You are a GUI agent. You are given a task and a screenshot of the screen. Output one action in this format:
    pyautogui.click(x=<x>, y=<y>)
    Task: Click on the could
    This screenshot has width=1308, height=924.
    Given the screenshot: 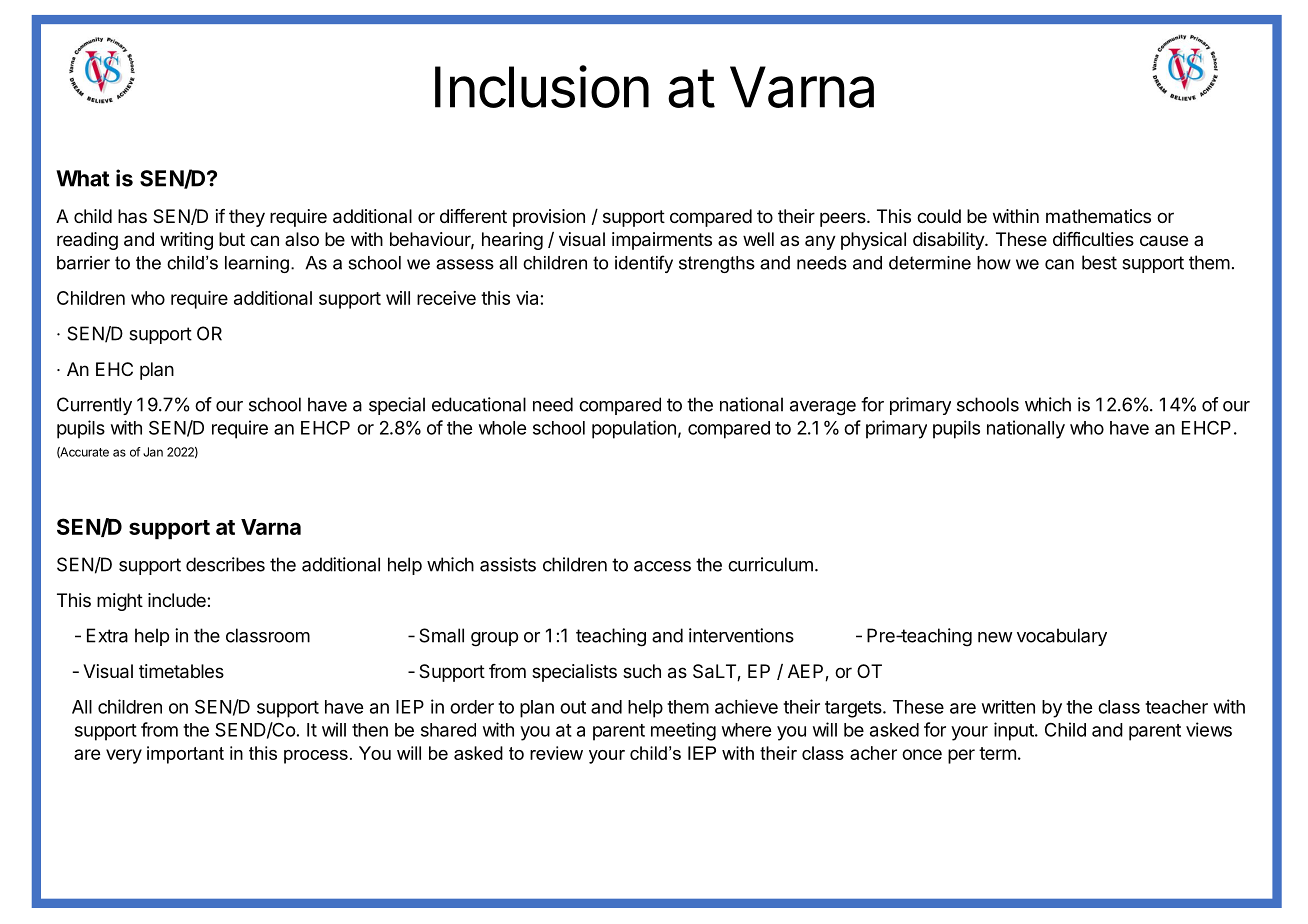 What is the action you would take?
    pyautogui.click(x=939, y=216)
